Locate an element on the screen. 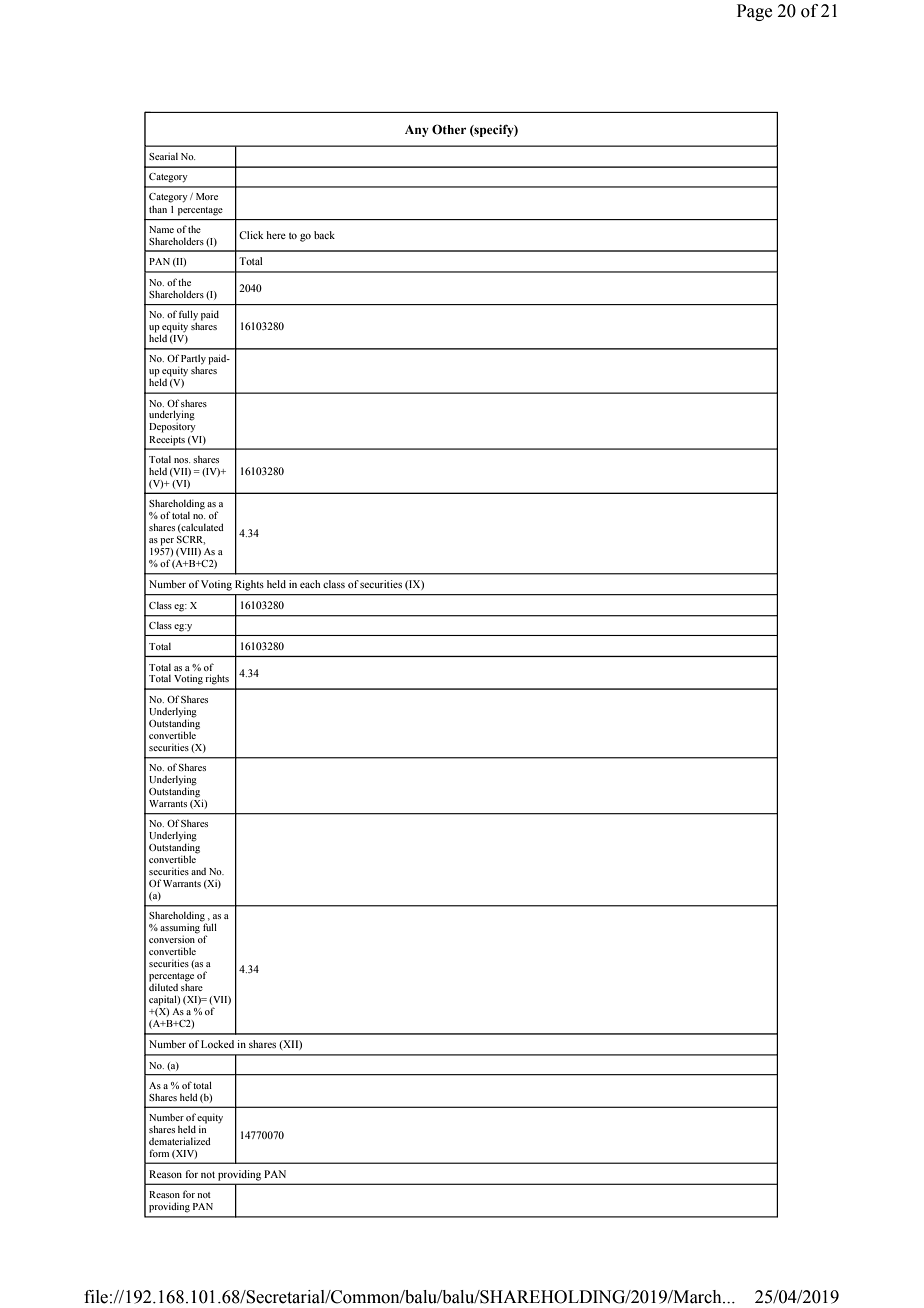 The width and height of the screenshot is (924, 1308). assuming is located at coordinates (180, 929).
